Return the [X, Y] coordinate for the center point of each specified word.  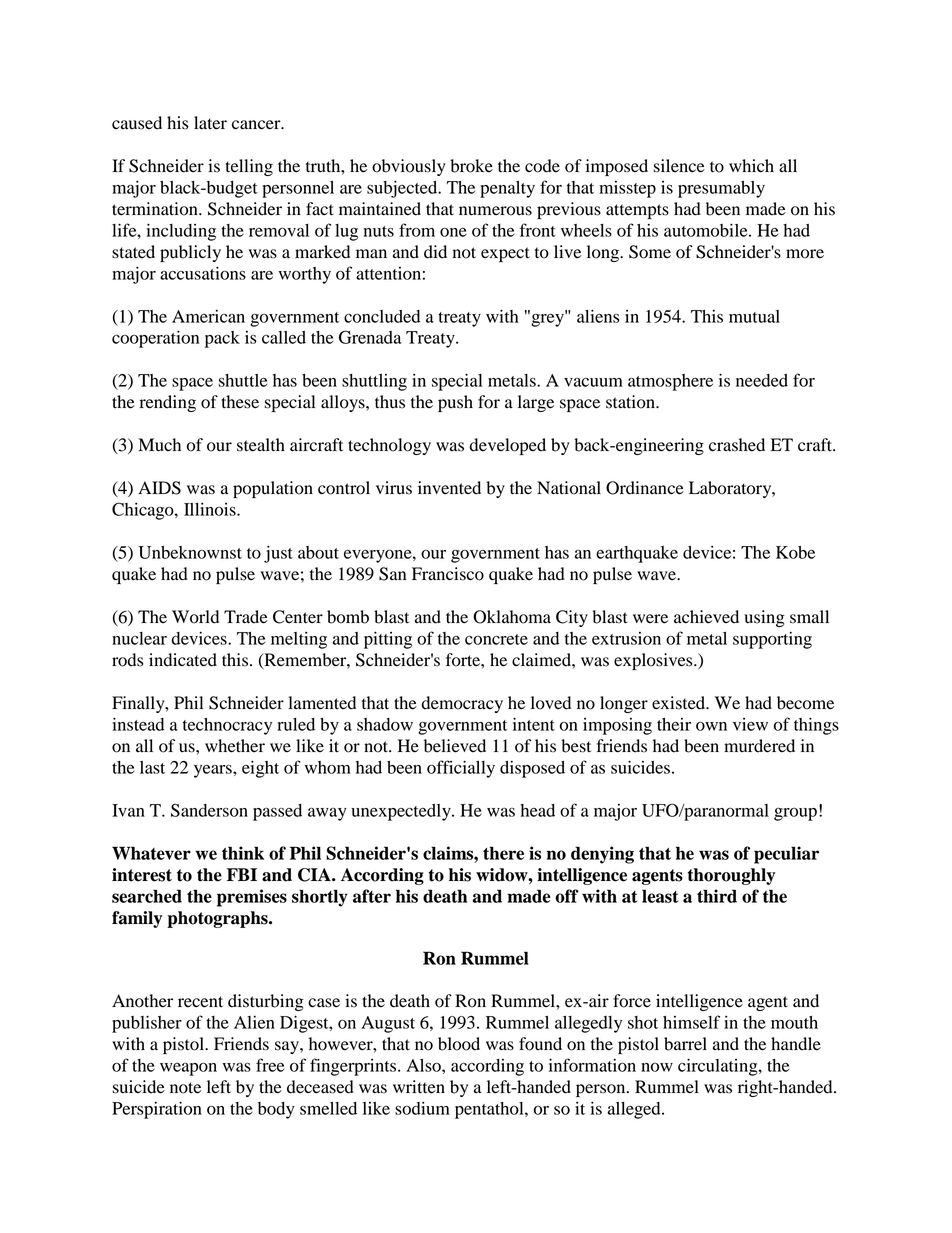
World [195, 617]
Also [424, 1065]
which [751, 165]
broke [471, 166]
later [210, 123]
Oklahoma [512, 617]
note [185, 1088]
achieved [706, 617]
